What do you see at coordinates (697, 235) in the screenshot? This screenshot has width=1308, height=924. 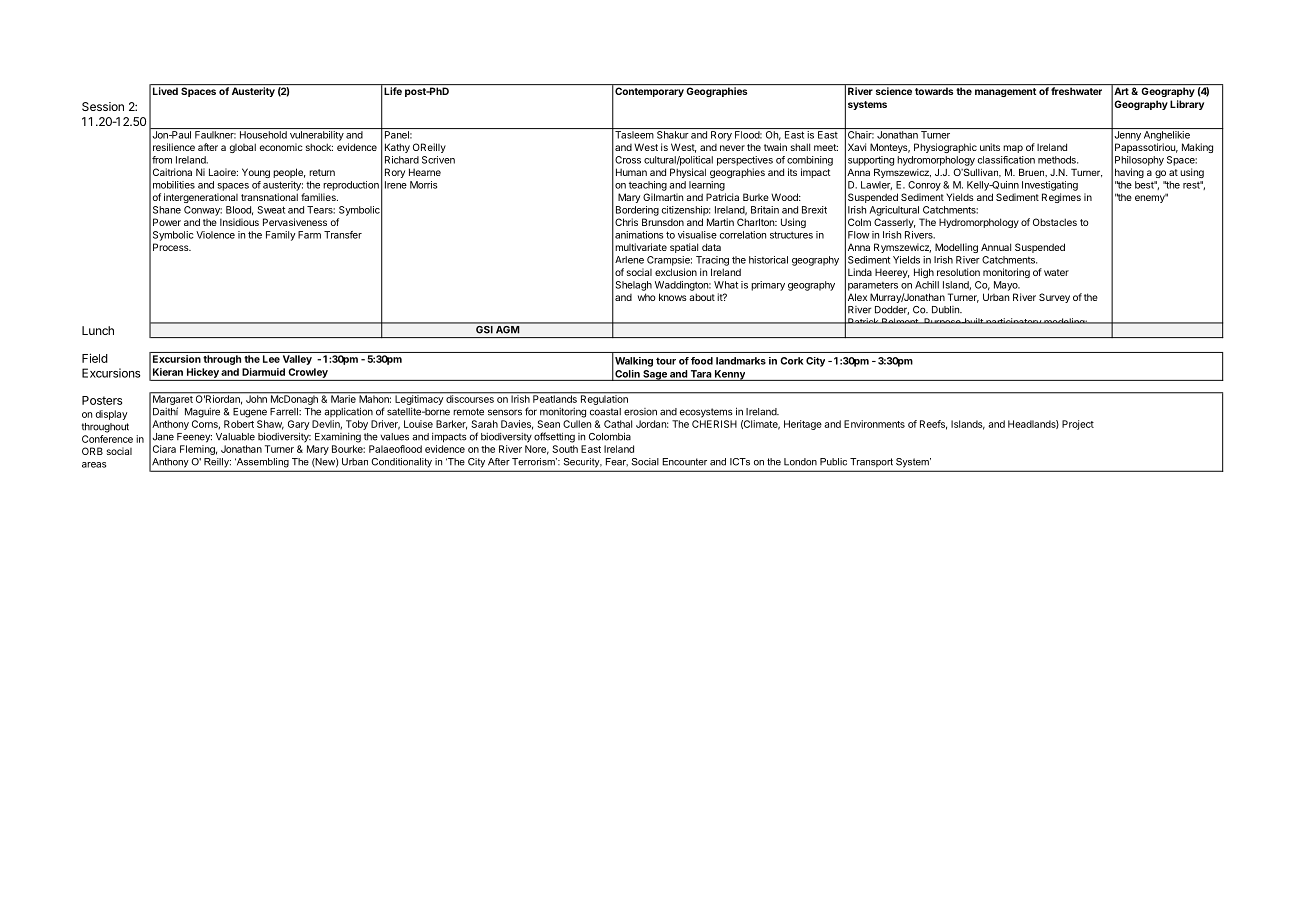 I see `visualise` at bounding box center [697, 235].
